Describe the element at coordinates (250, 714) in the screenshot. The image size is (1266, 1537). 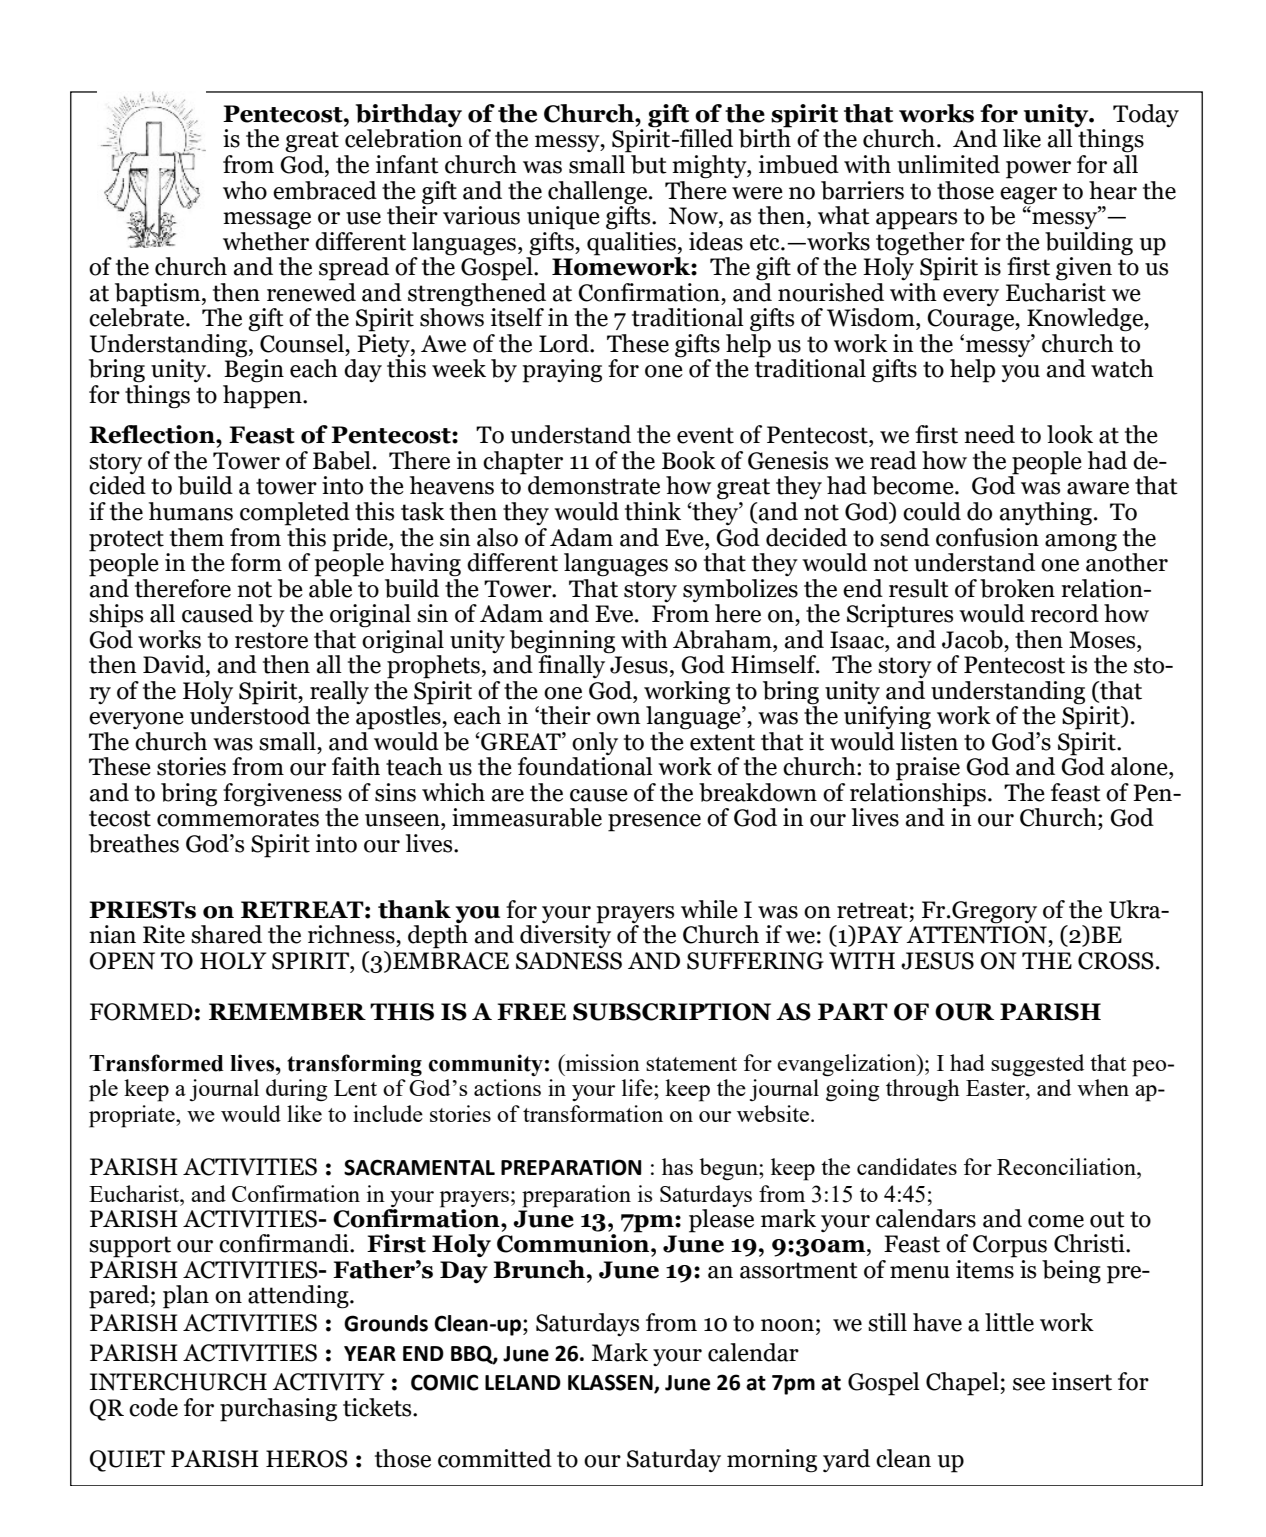
I see `understood` at that location.
